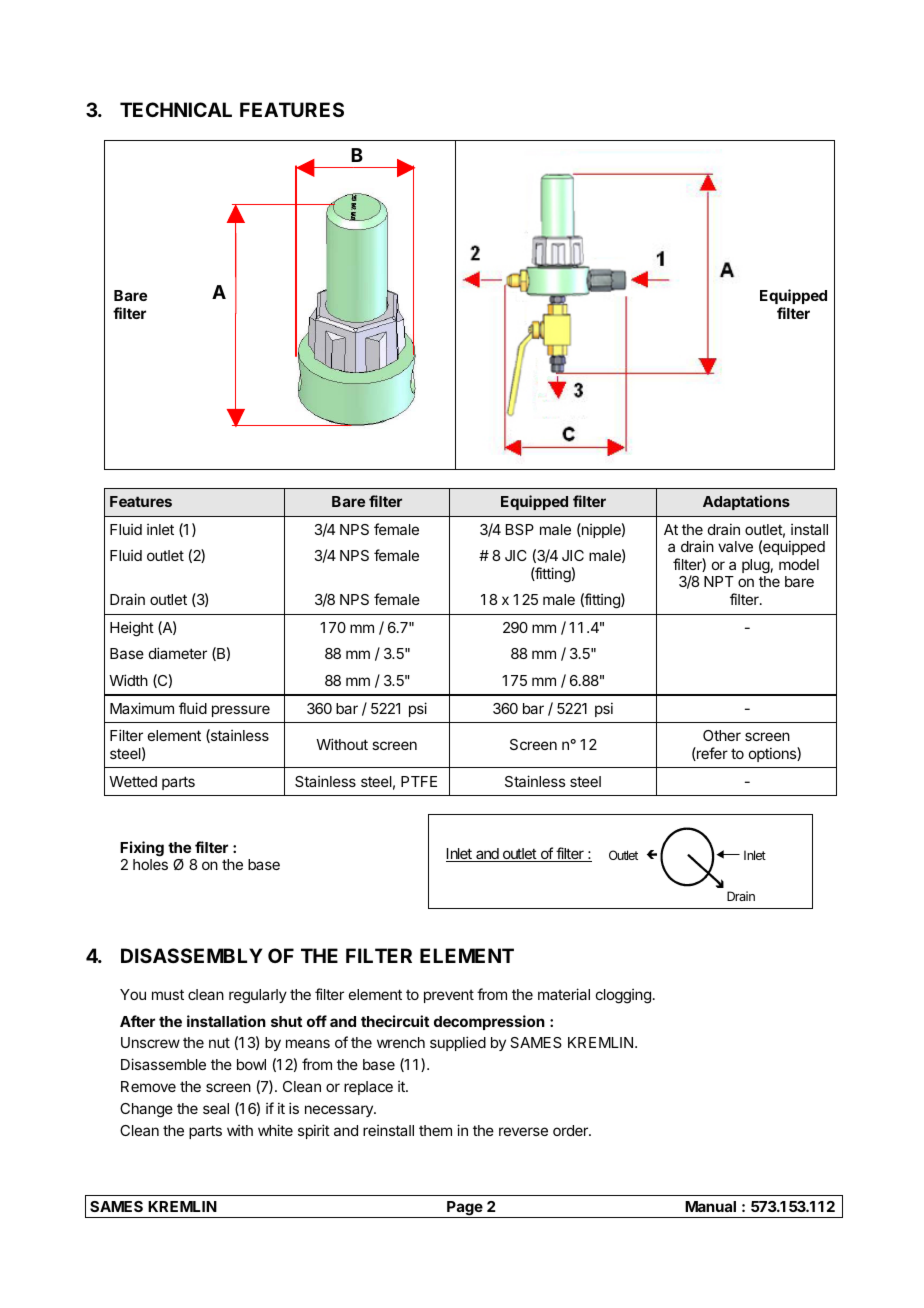 The width and height of the screenshot is (924, 1308). Describe the element at coordinates (465, 1209) in the screenshot. I see `Page` at that location.
